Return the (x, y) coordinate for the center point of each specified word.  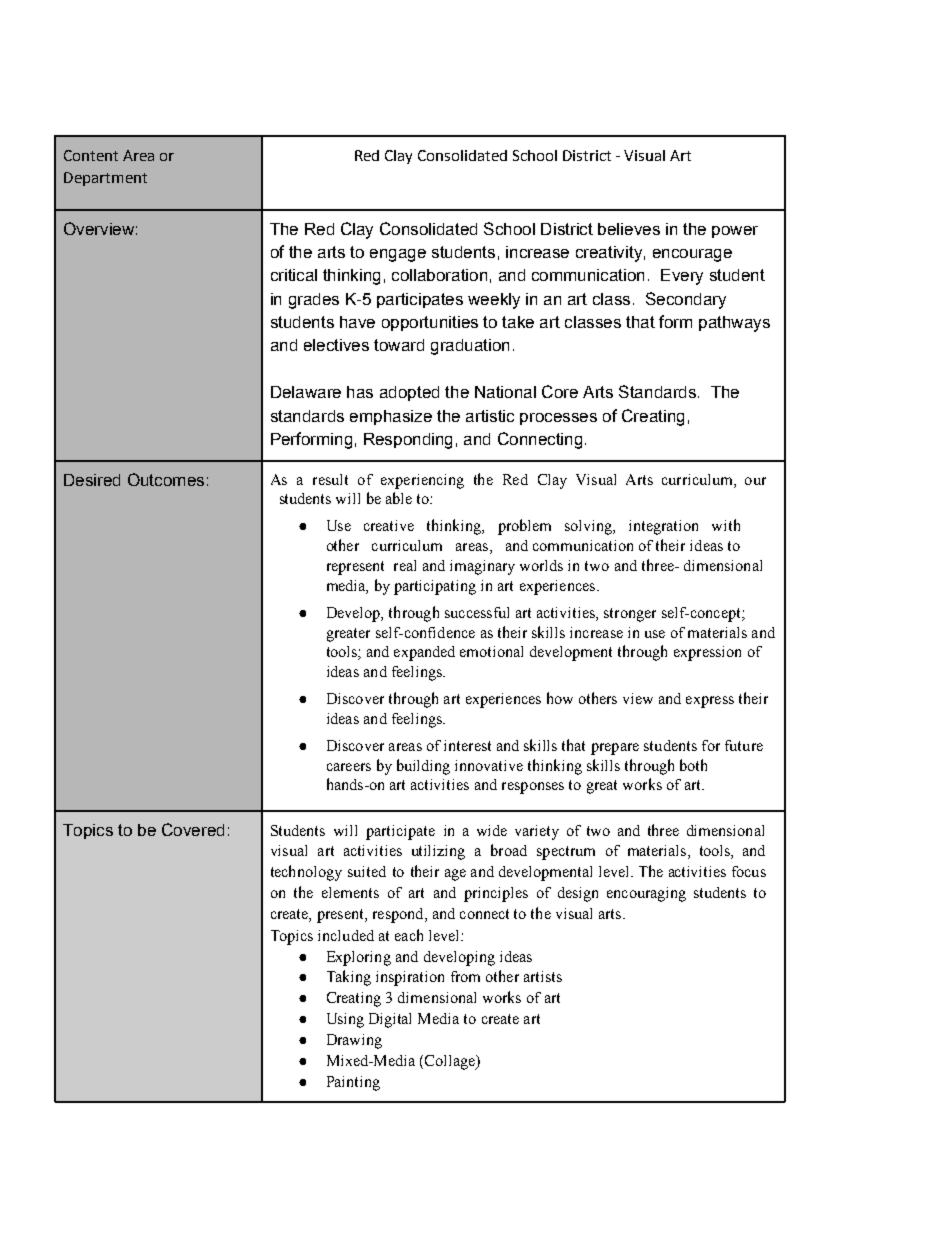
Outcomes (166, 479)
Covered (193, 829)
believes (629, 229)
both (693, 765)
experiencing (422, 481)
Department (105, 179)
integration (663, 527)
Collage (451, 1062)
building (423, 767)
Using (345, 1020)
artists (543, 976)
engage (398, 255)
